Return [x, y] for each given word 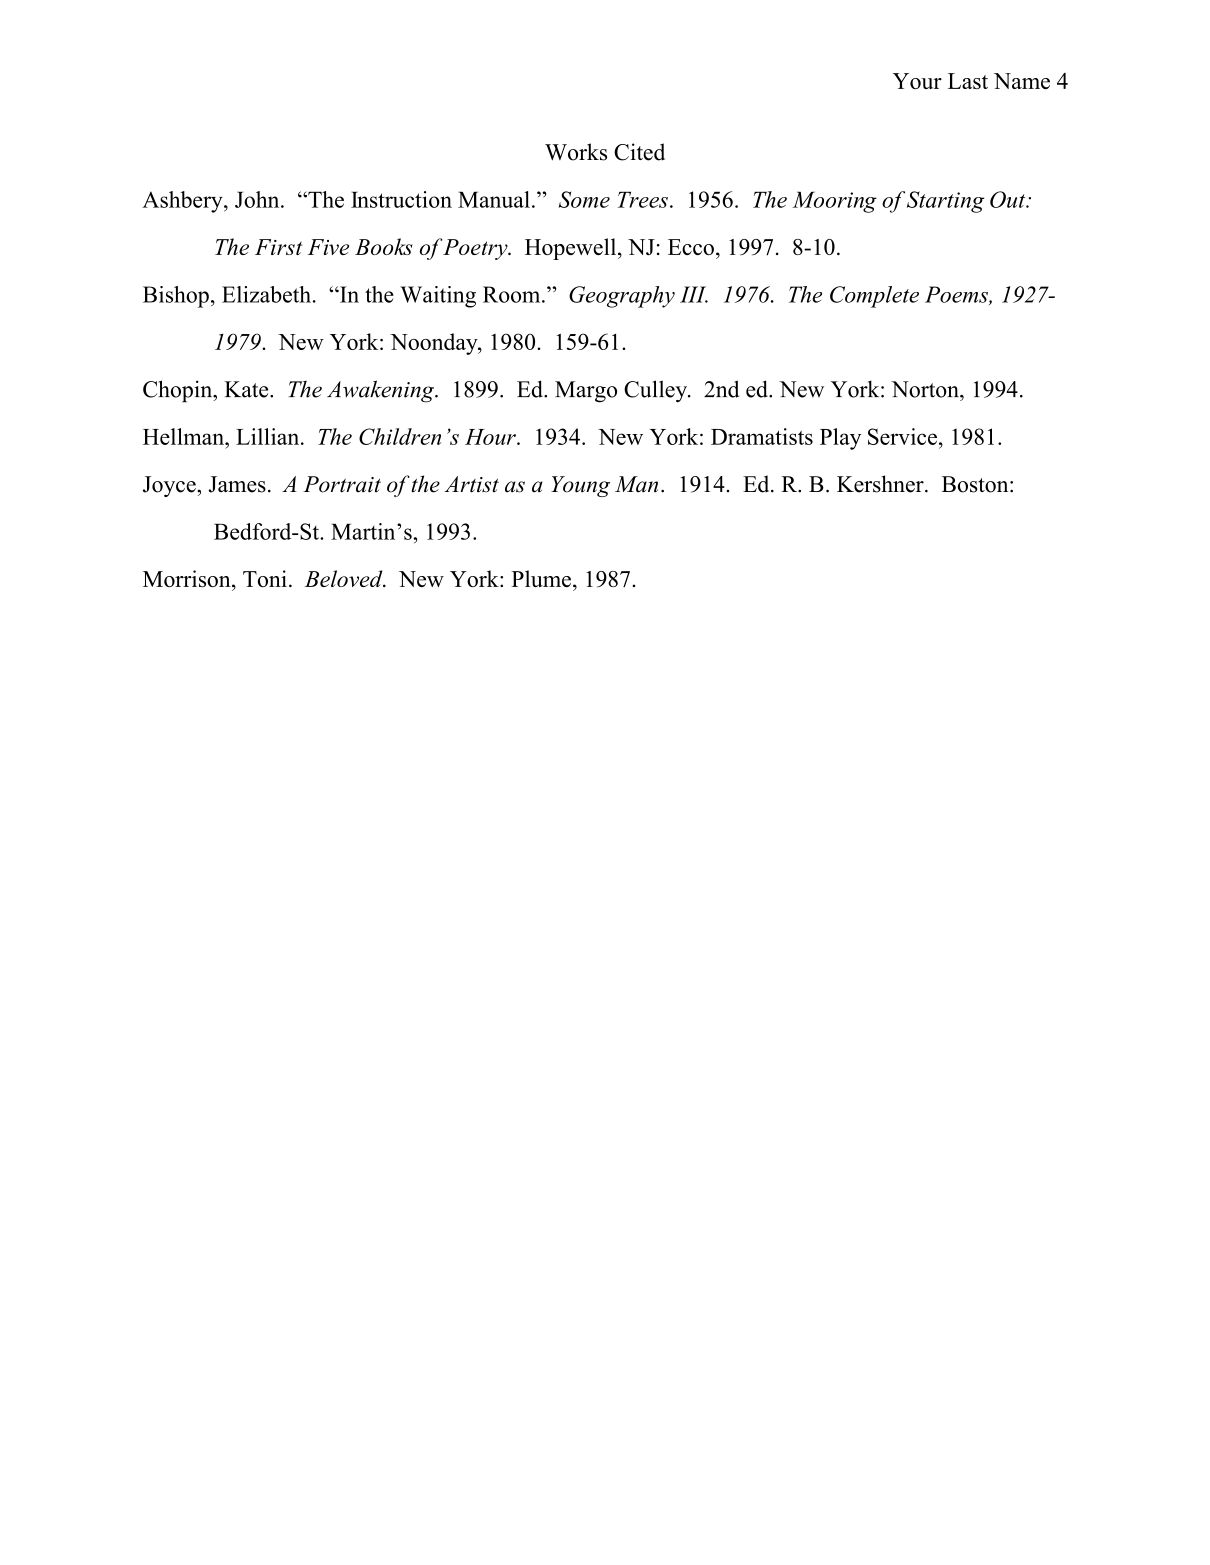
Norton [926, 389]
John [258, 199]
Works [576, 152]
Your [917, 81]
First [278, 247]
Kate [247, 389]
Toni [265, 578]
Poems [957, 295]
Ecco [691, 247]
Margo [586, 392]
